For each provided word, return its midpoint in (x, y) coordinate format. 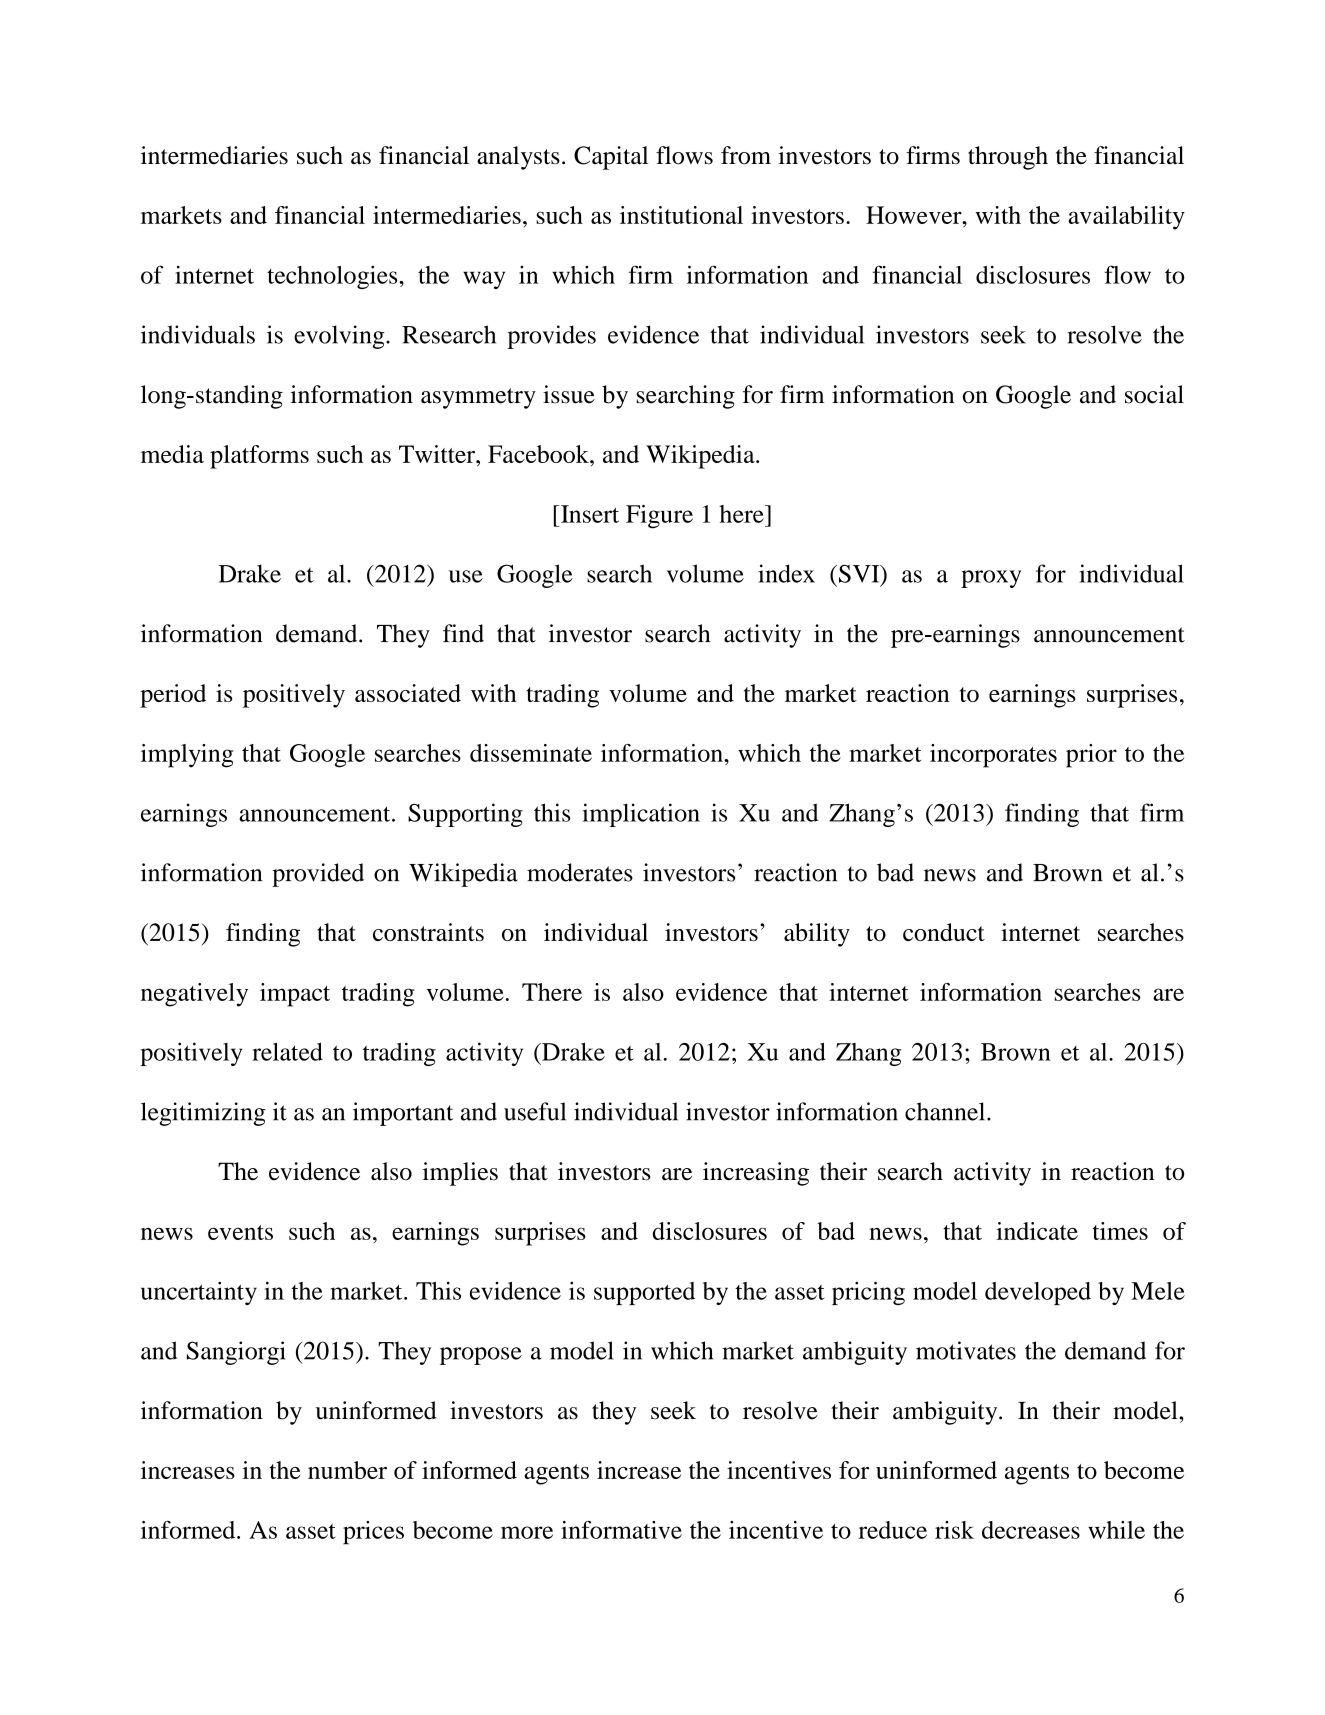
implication (641, 815)
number (347, 1470)
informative (621, 1530)
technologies (333, 277)
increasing (756, 1174)
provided (318, 875)
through (1008, 158)
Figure (659, 517)
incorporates (993, 756)
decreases (1031, 1530)
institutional (681, 215)
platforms (259, 457)
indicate (1037, 1231)
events (240, 1232)
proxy (991, 579)
